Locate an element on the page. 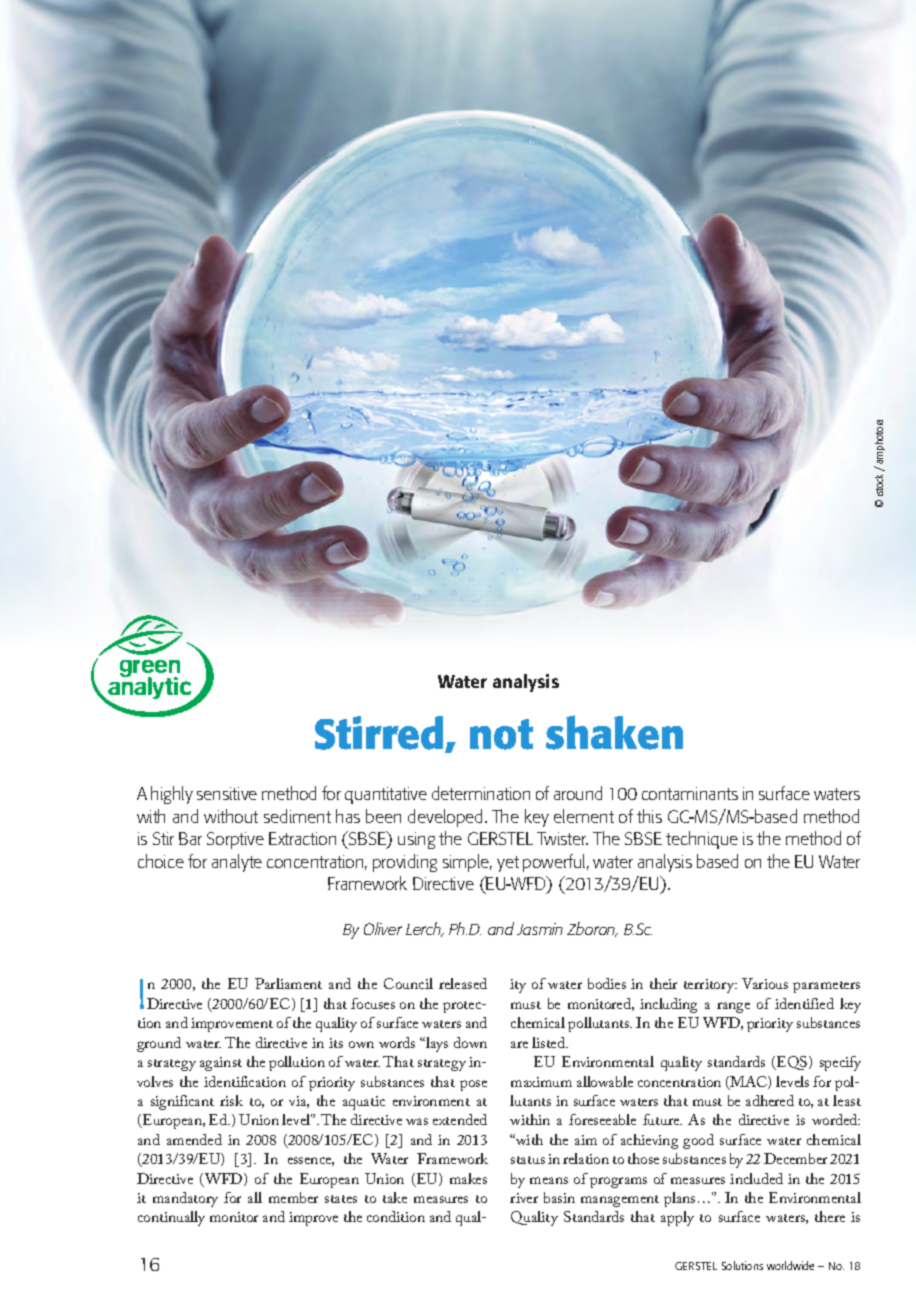 This document has height=1316, width=916. contaminants is located at coordinates (690, 793).
